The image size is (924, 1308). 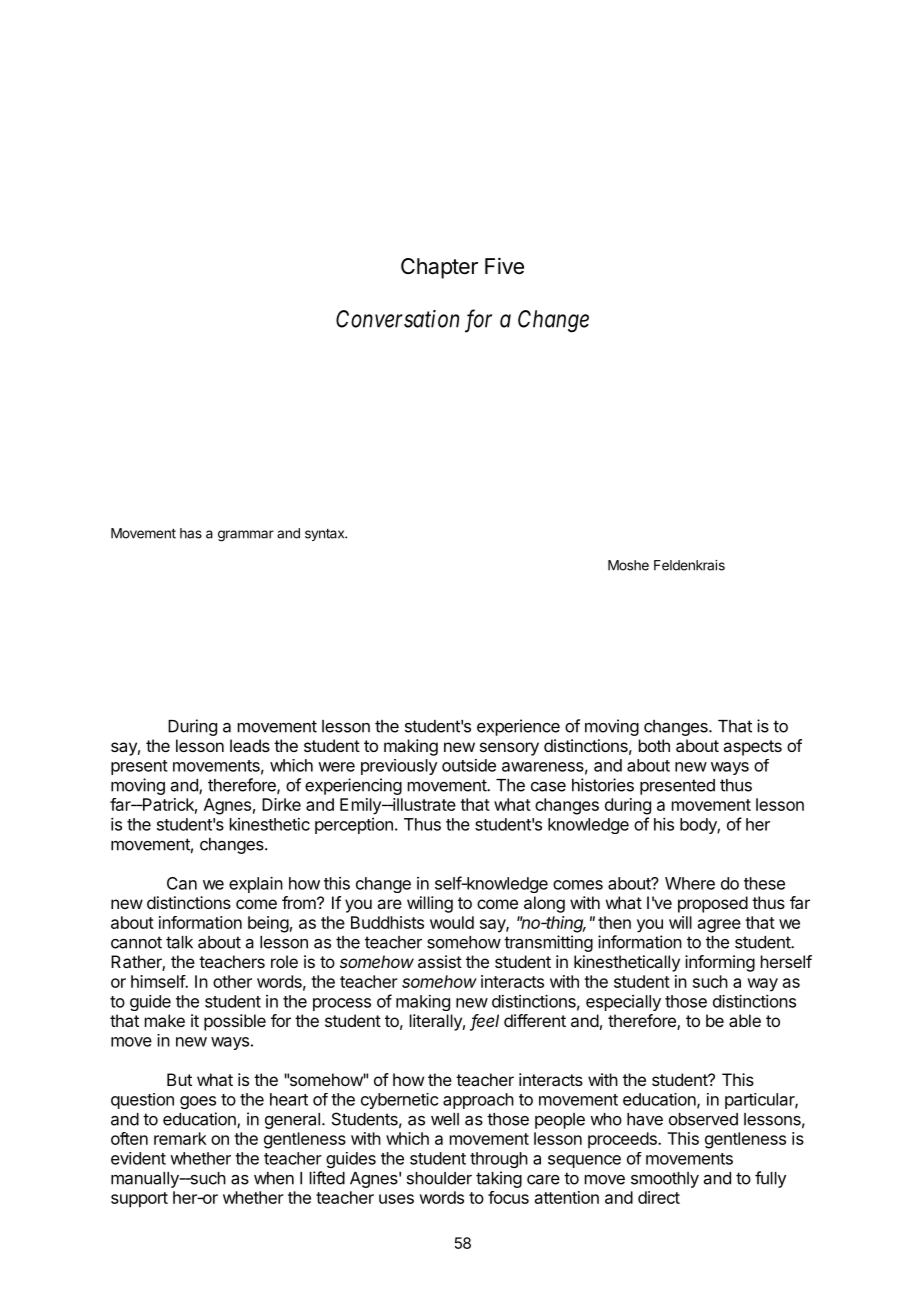 I want to click on would, so click(x=452, y=922).
